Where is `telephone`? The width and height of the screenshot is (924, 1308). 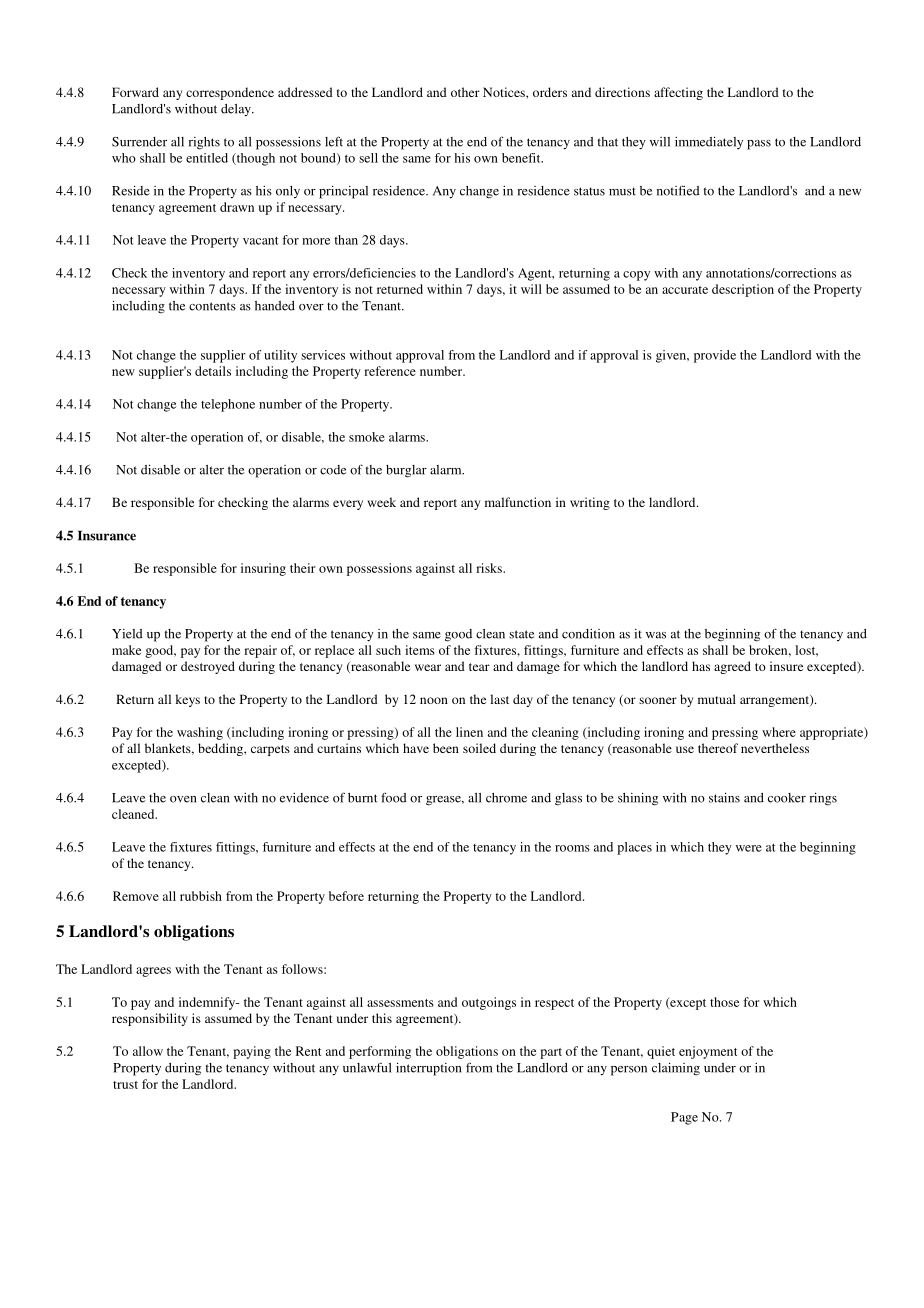 telephone is located at coordinates (228, 405).
